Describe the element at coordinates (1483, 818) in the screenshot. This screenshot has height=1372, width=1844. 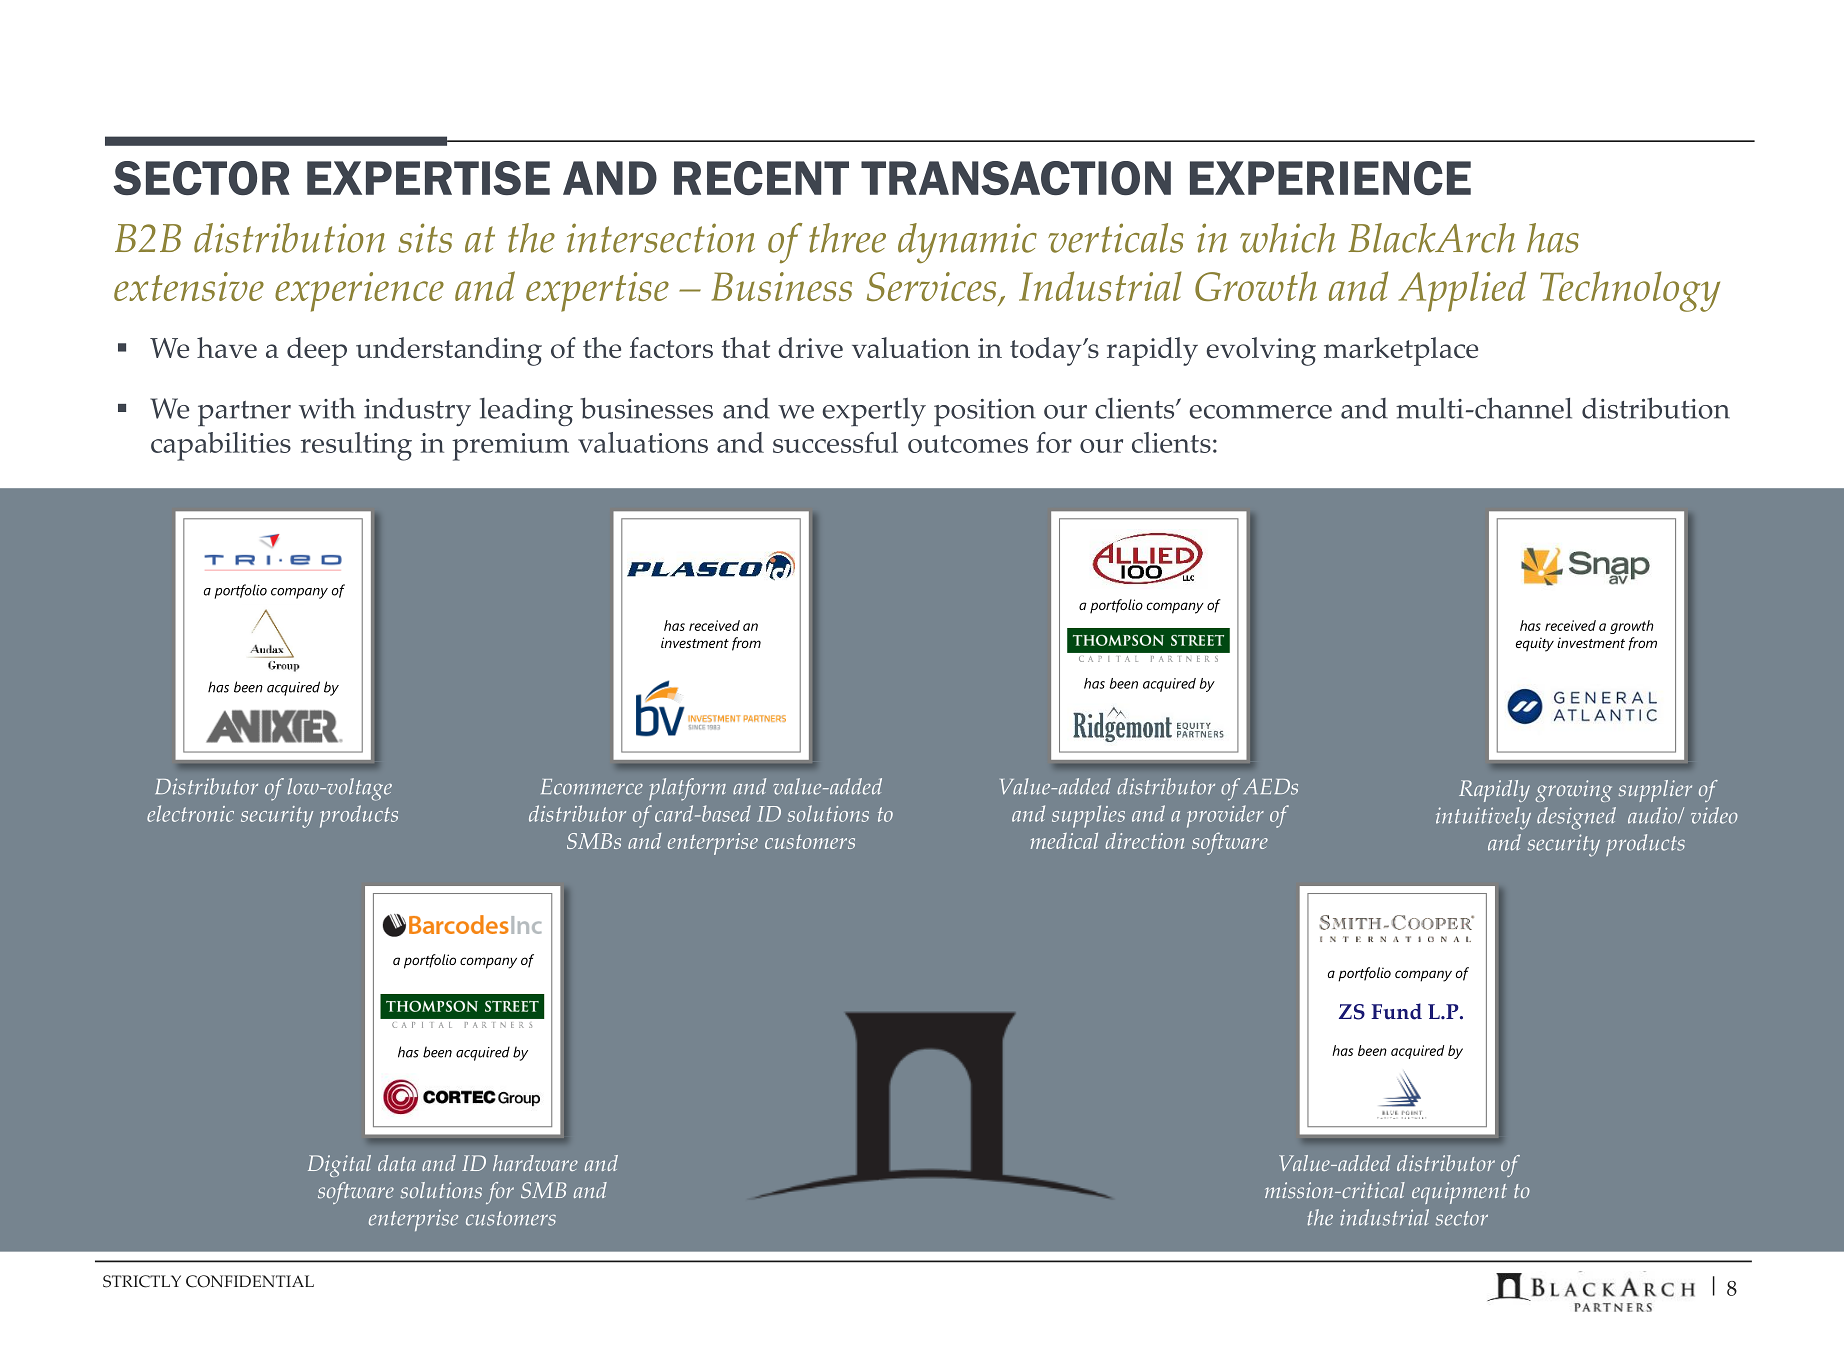
I see `intuitively` at that location.
